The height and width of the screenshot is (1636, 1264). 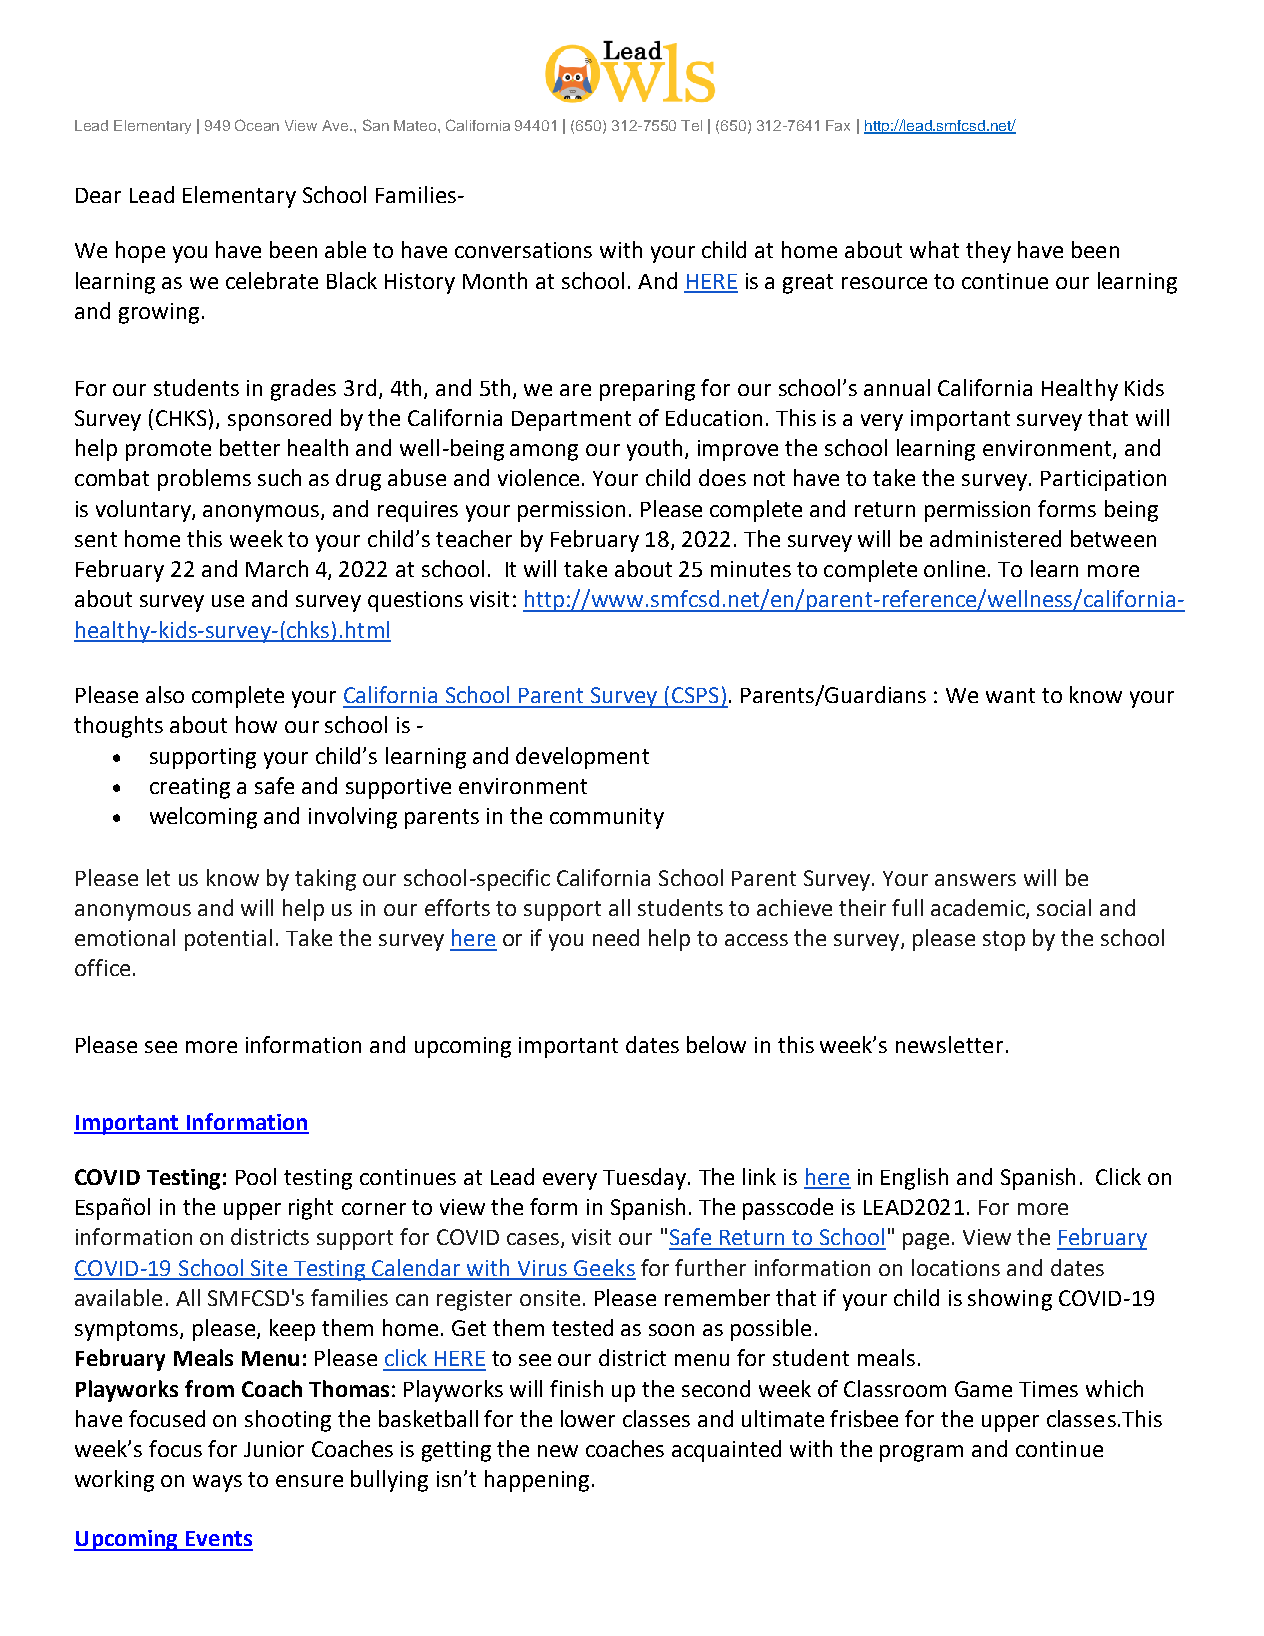 What do you see at coordinates (988, 252) in the screenshot?
I see `they` at bounding box center [988, 252].
